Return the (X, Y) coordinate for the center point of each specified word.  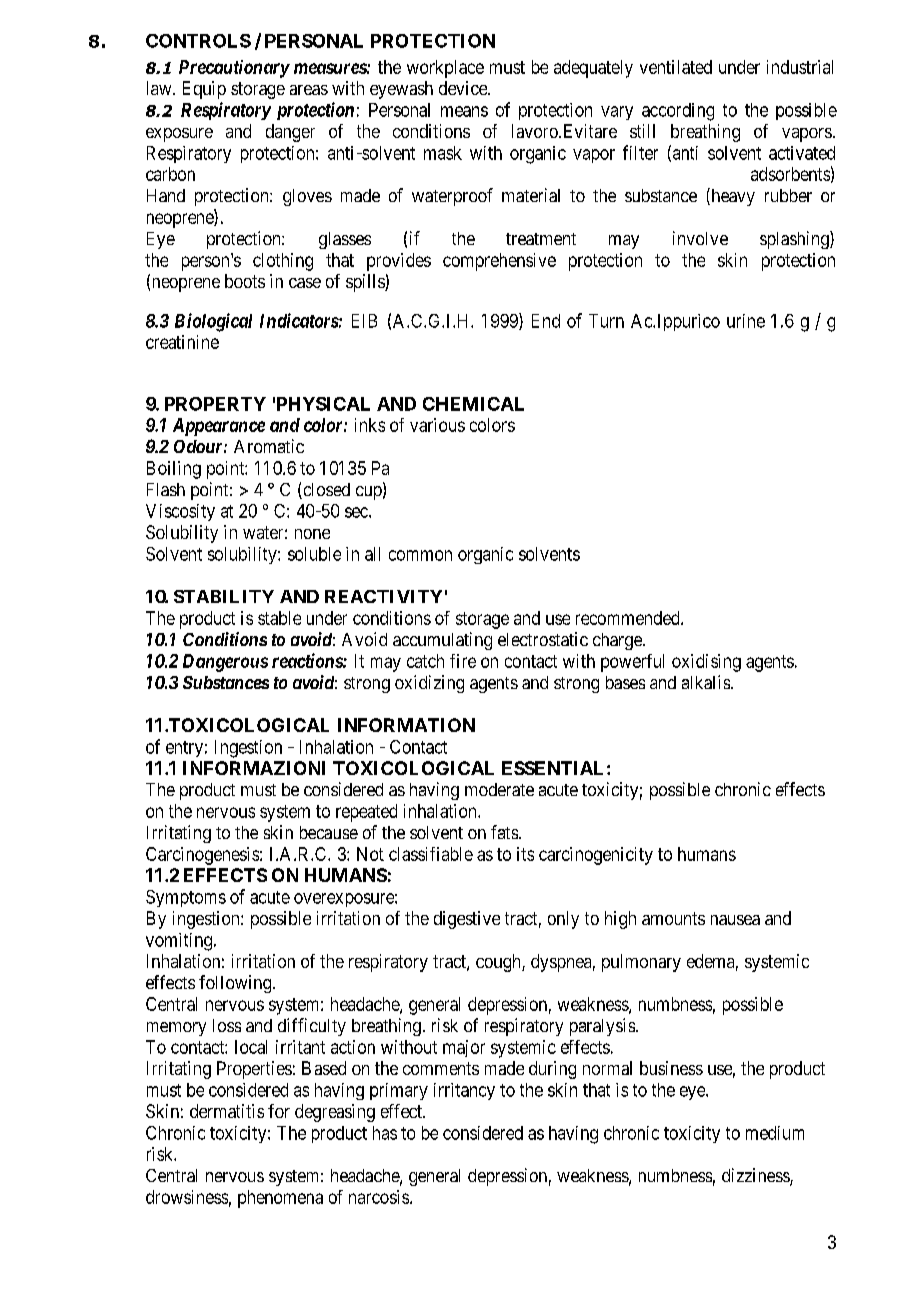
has (385, 1133)
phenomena (280, 1199)
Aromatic (269, 446)
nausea (735, 920)
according (678, 112)
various (437, 425)
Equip (204, 90)
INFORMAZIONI (254, 768)
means (464, 111)
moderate (499, 789)
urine (746, 321)
